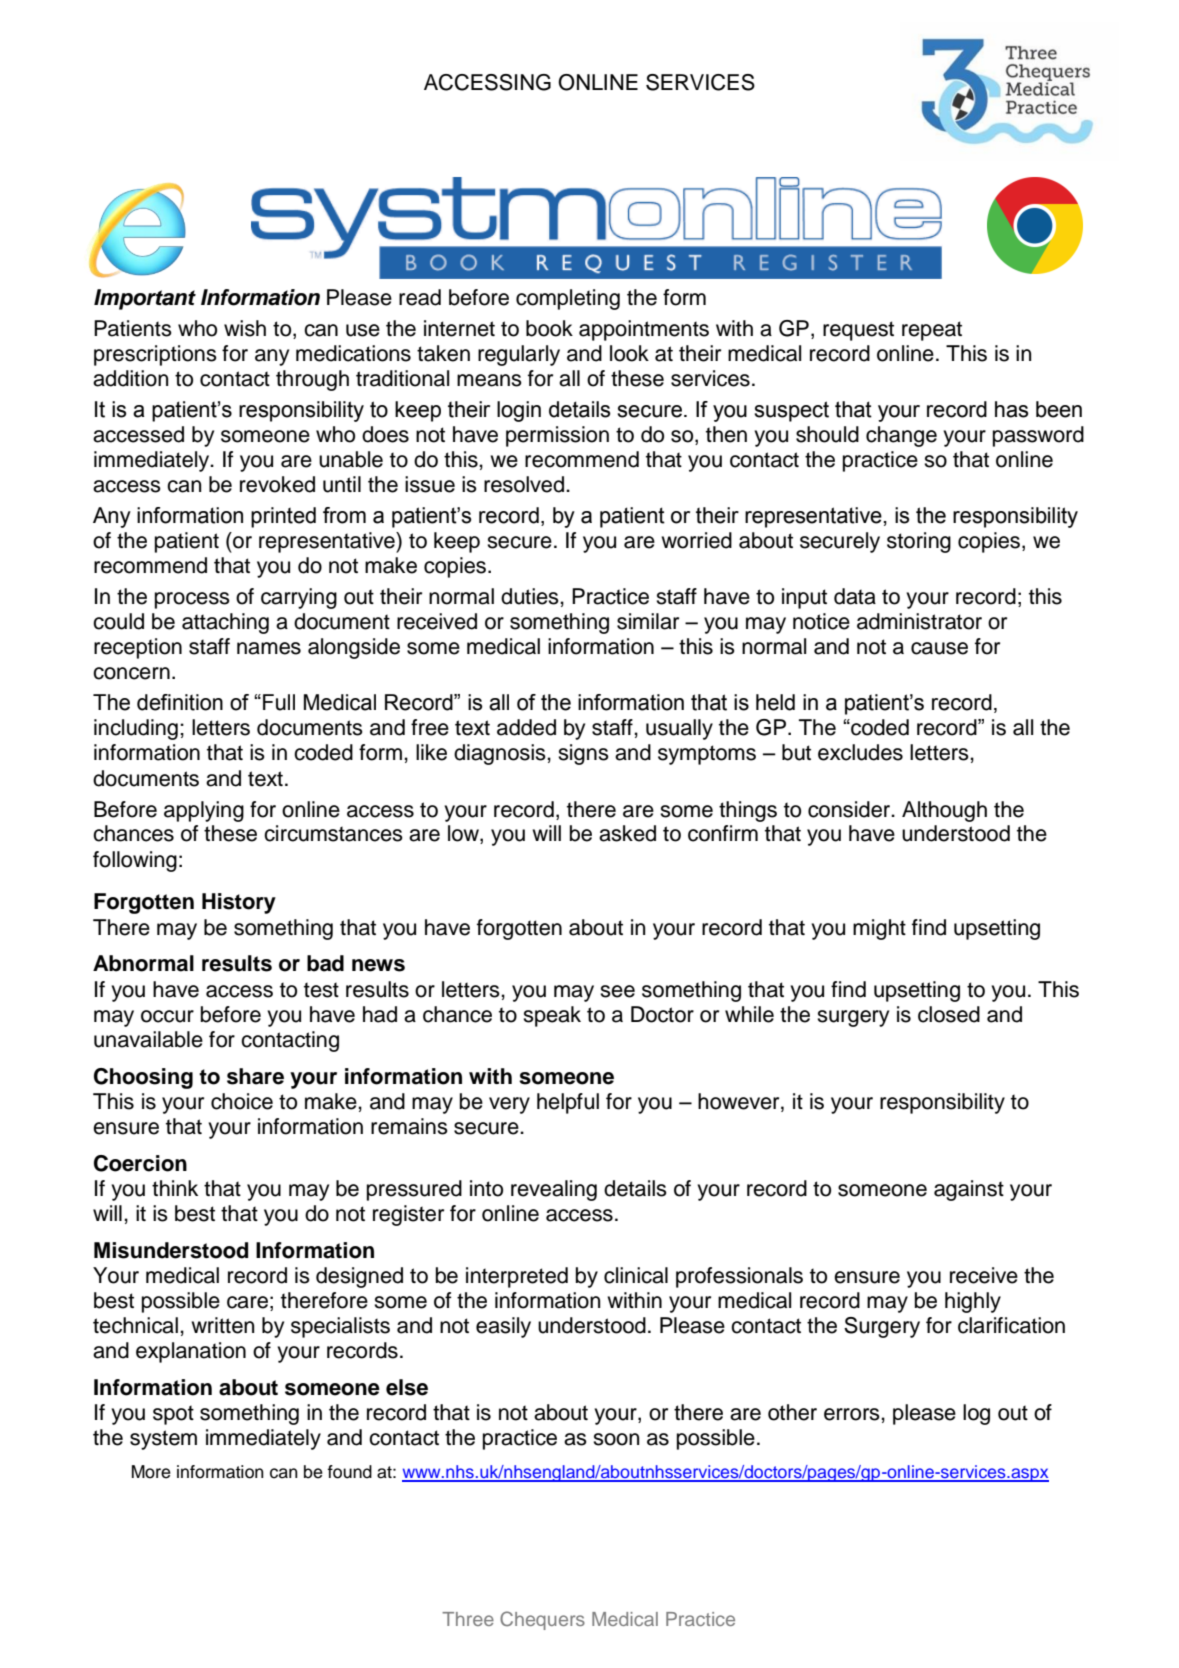  What do you see at coordinates (554, 1190) in the document?
I see `revealing` at bounding box center [554, 1190].
